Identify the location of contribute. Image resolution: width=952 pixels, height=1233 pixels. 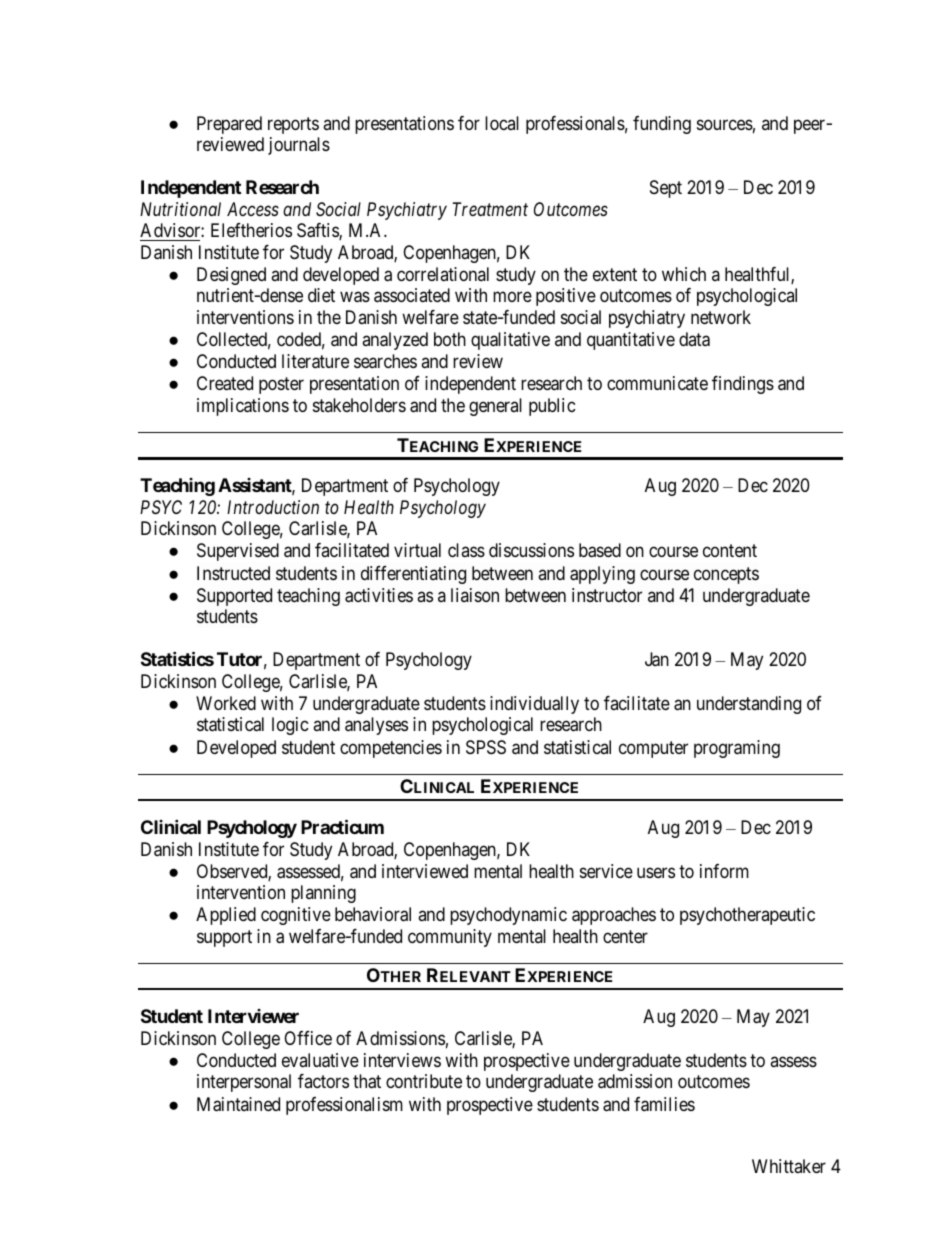
(424, 1081).
